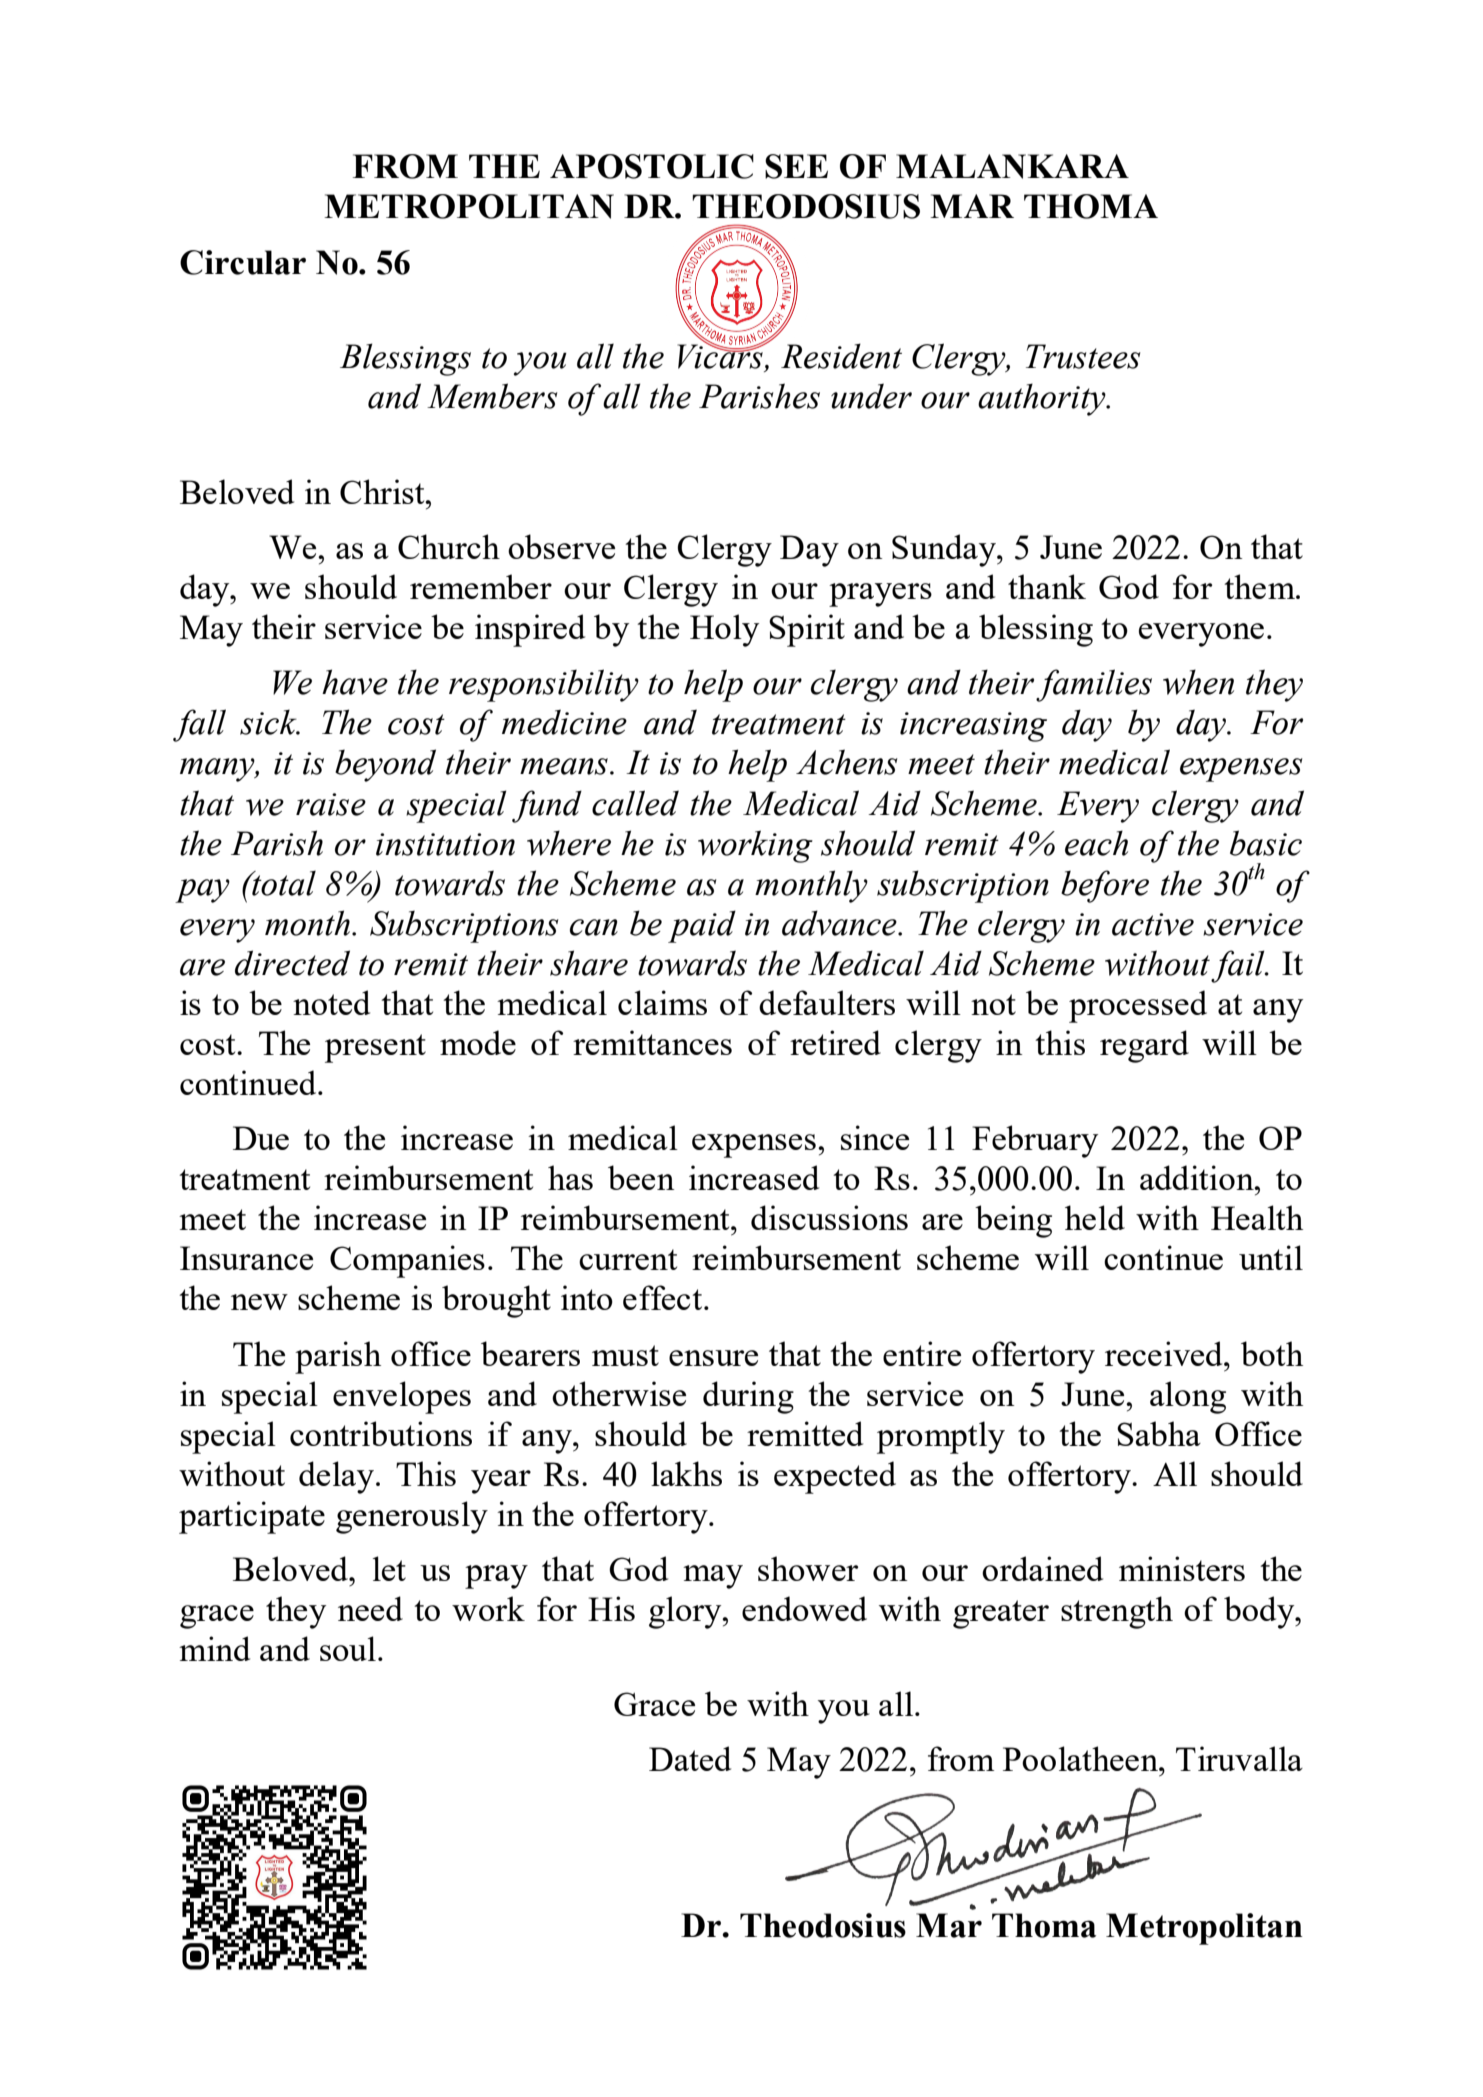 This screenshot has height=2097, width=1483. I want to click on active, so click(1153, 924).
